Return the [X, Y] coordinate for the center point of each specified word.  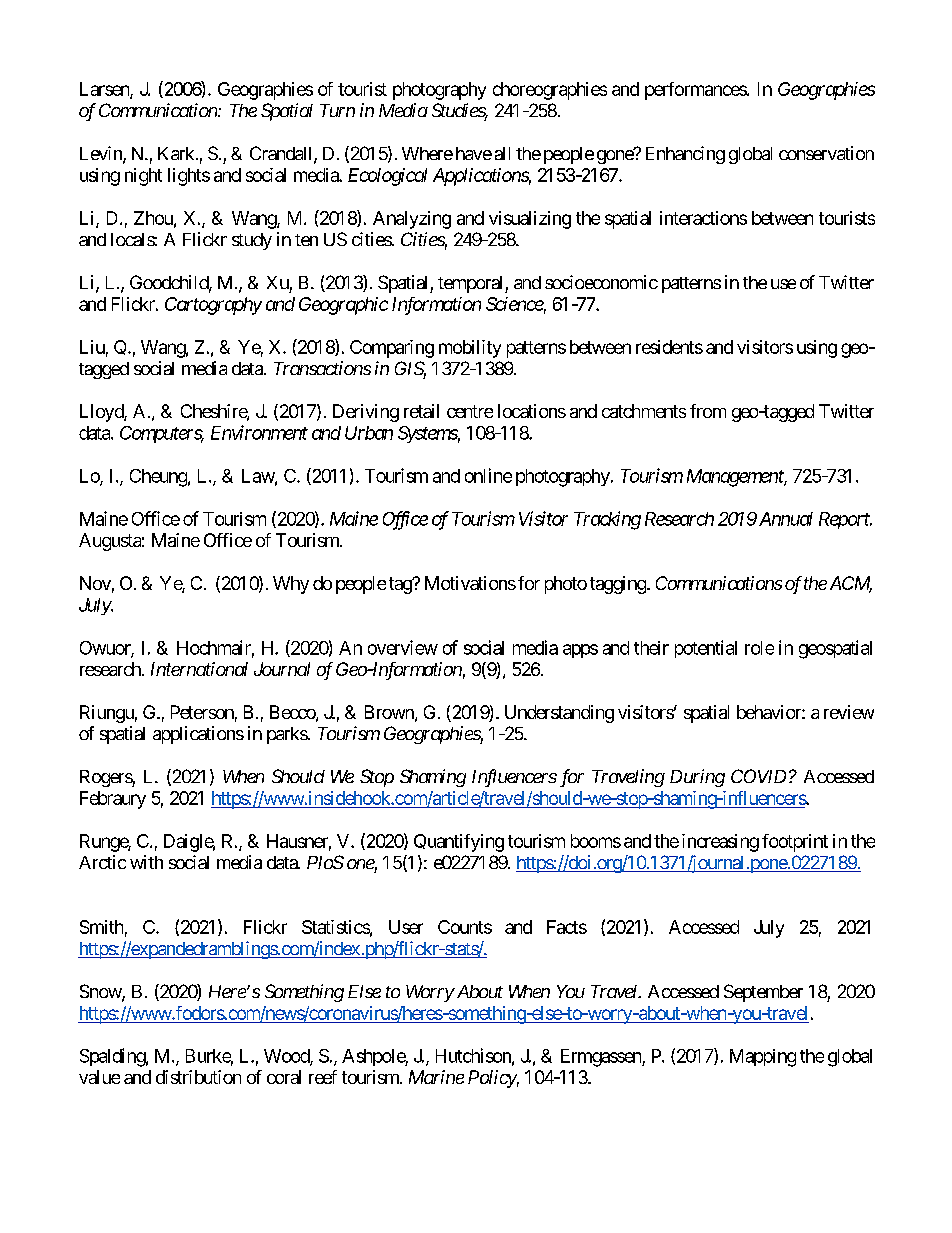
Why [291, 585]
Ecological [387, 177]
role [759, 648]
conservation [826, 153]
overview [403, 647]
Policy [492, 1079]
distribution [198, 1077]
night [143, 177]
